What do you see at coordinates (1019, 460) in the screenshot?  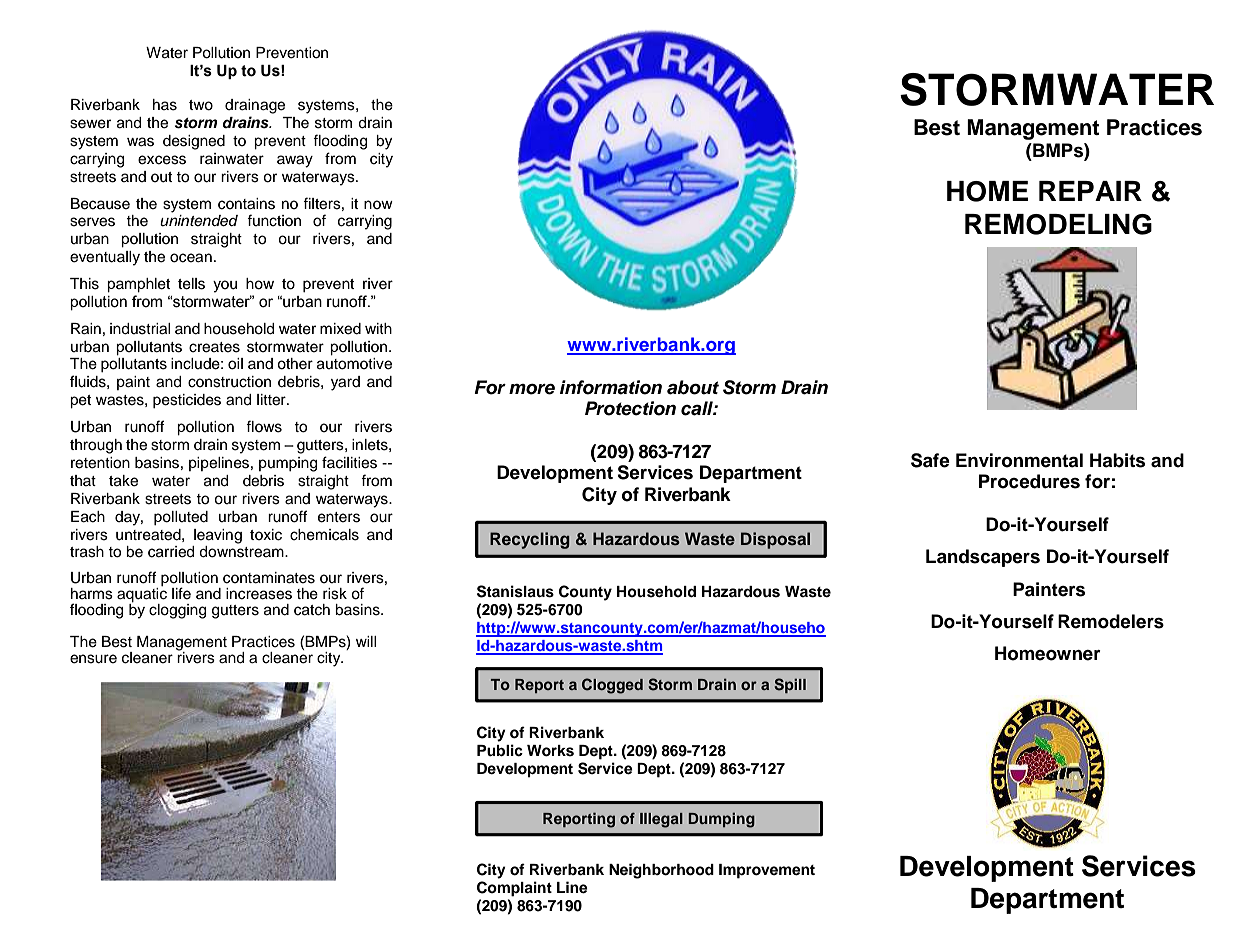 I see `Environmental` at bounding box center [1019, 460].
